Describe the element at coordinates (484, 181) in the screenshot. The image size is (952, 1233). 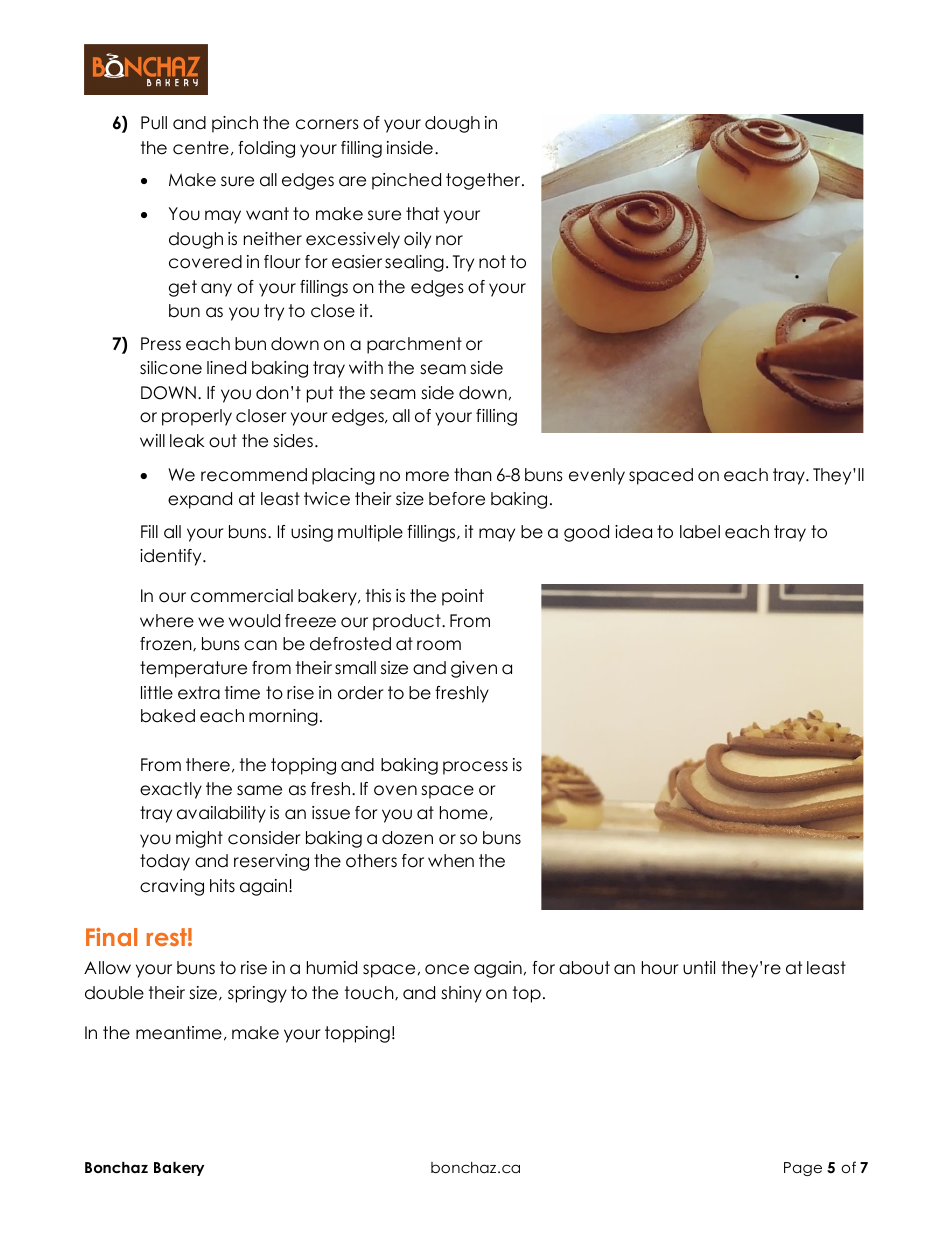
I see `together` at that location.
